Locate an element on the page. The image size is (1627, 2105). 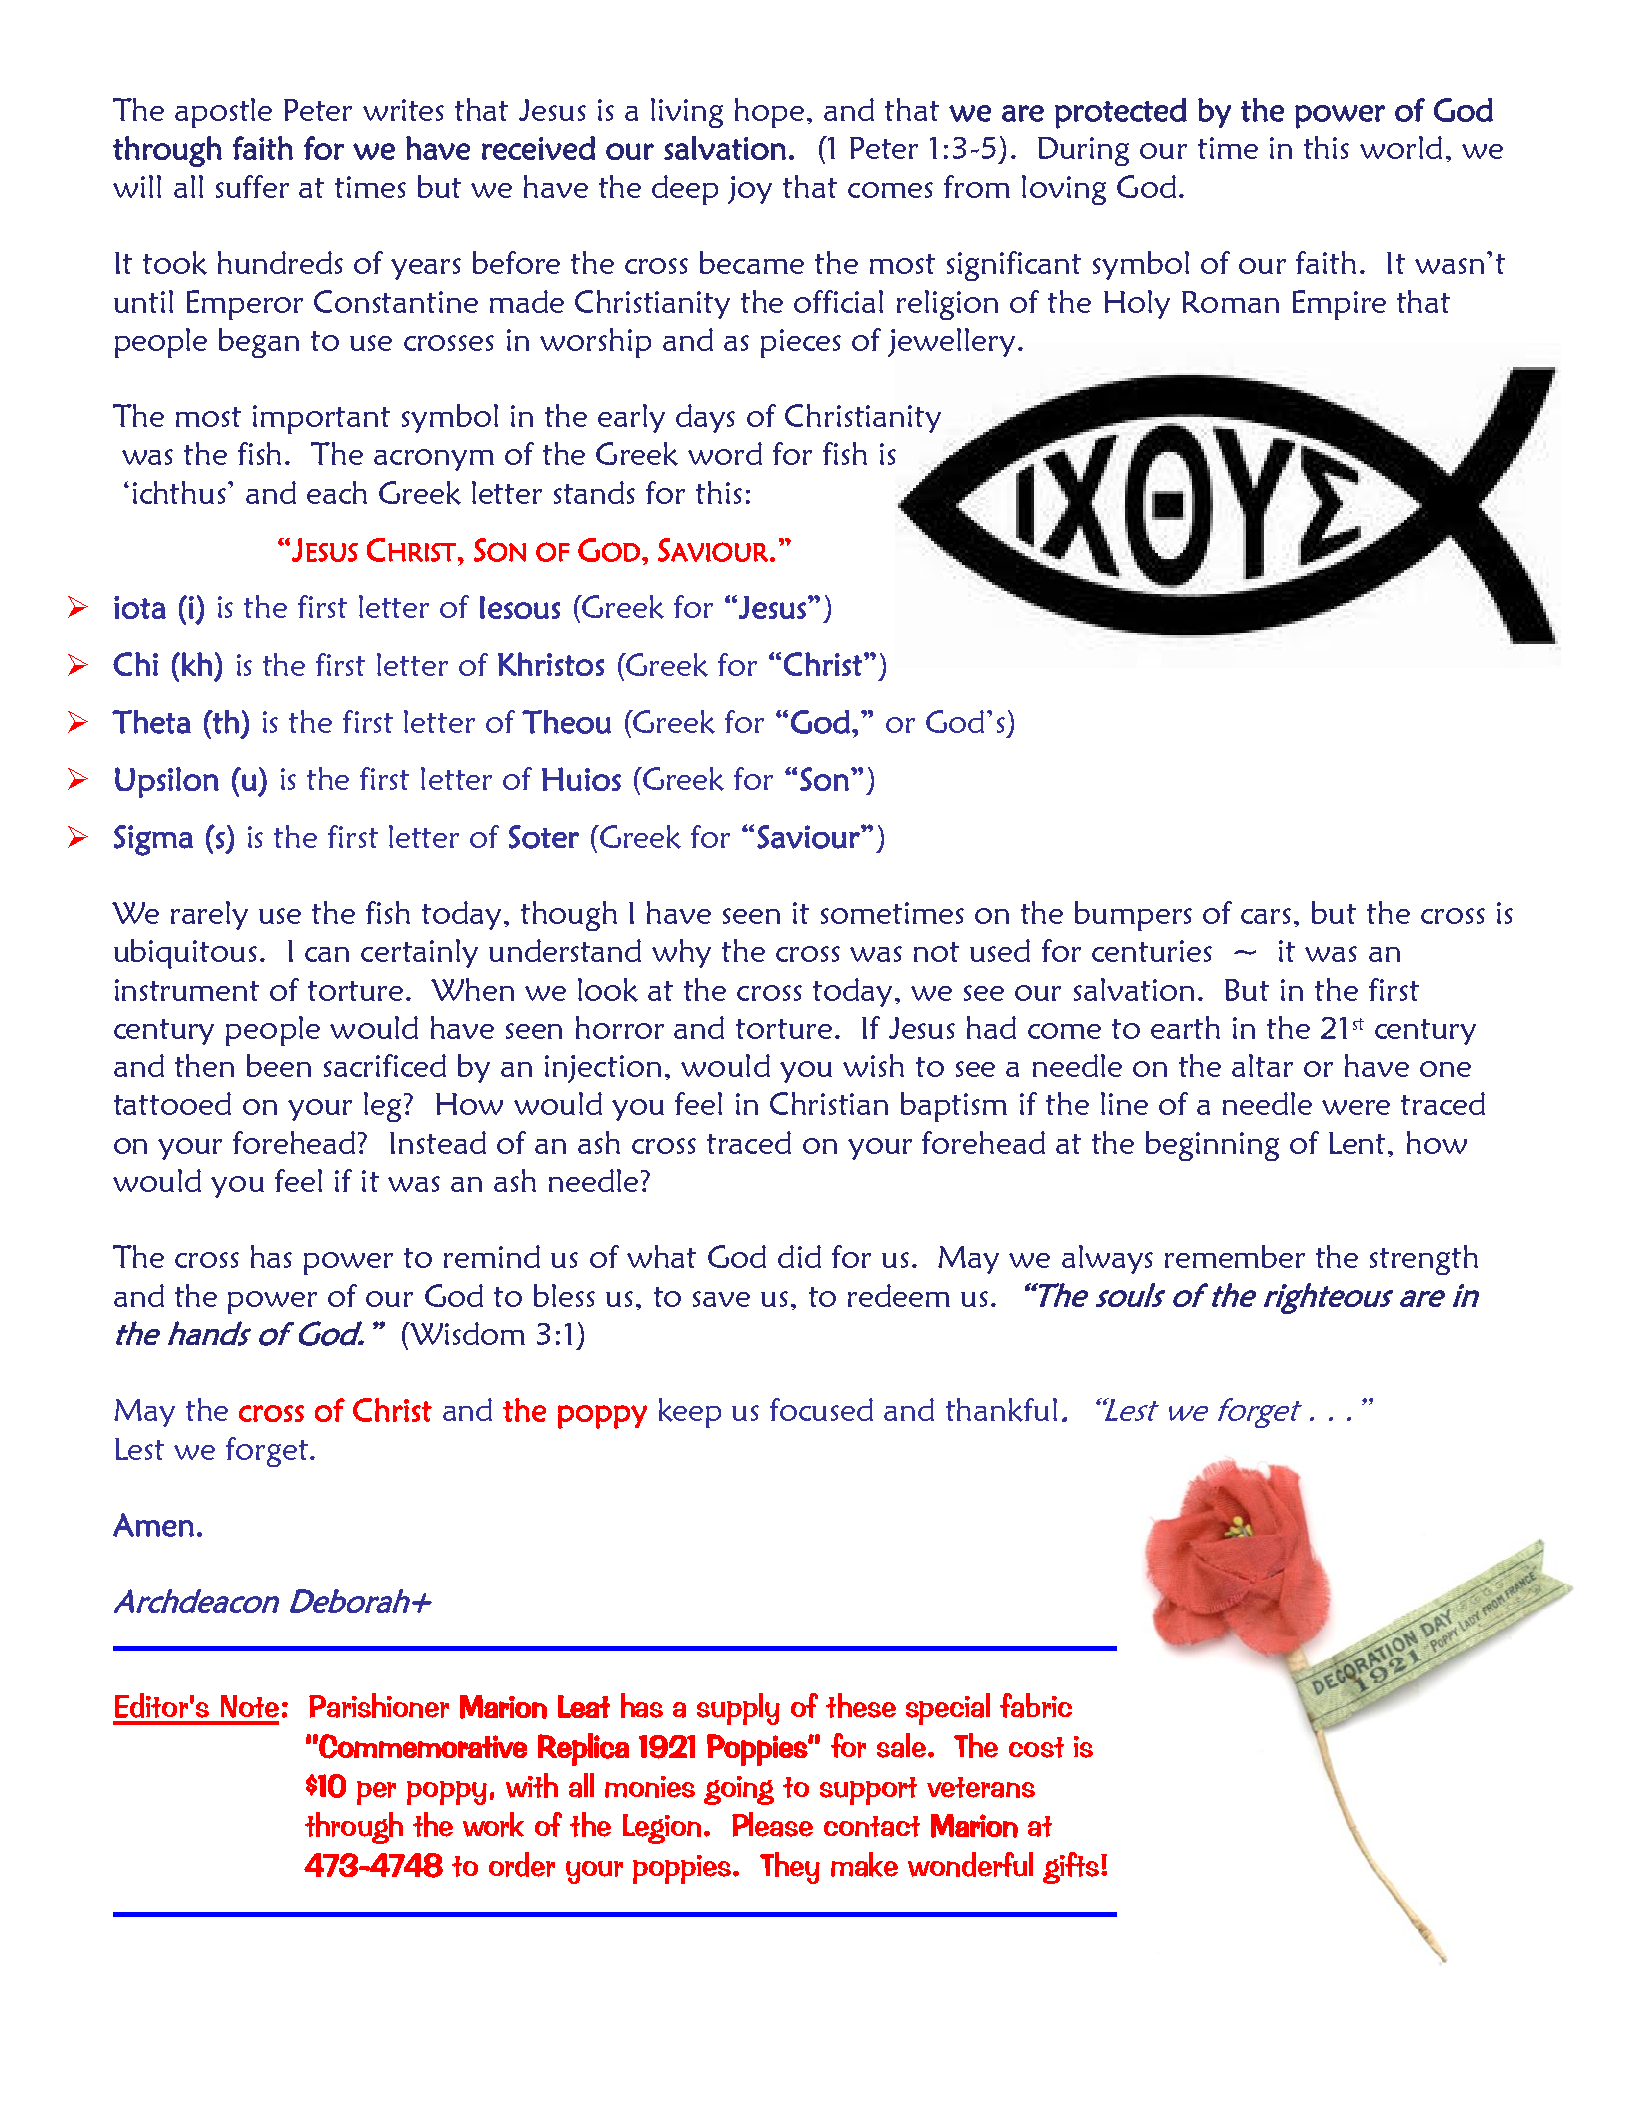
Note is located at coordinates (250, 1706).
